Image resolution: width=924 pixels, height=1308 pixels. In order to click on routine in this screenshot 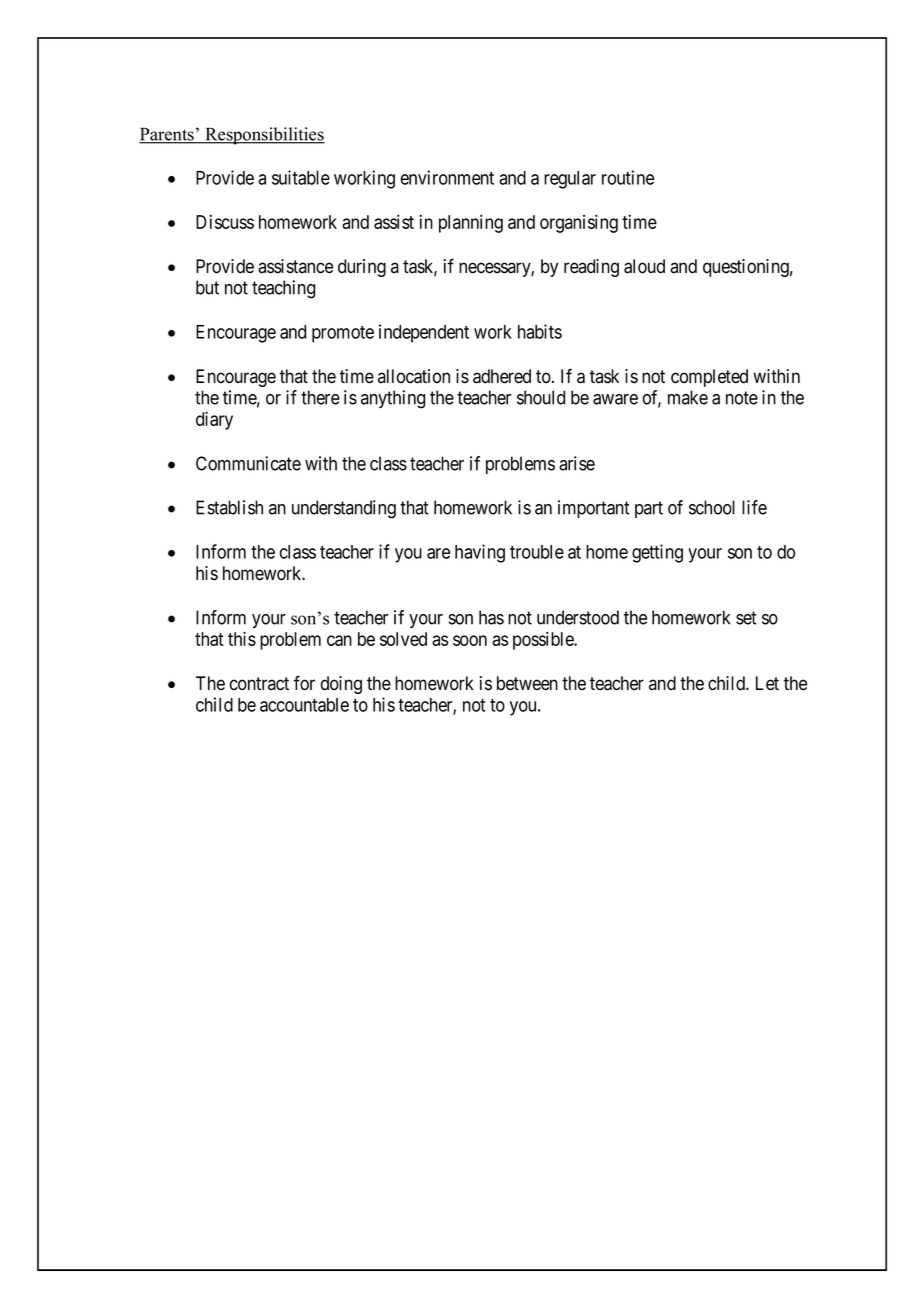, I will do `click(628, 177)`.
